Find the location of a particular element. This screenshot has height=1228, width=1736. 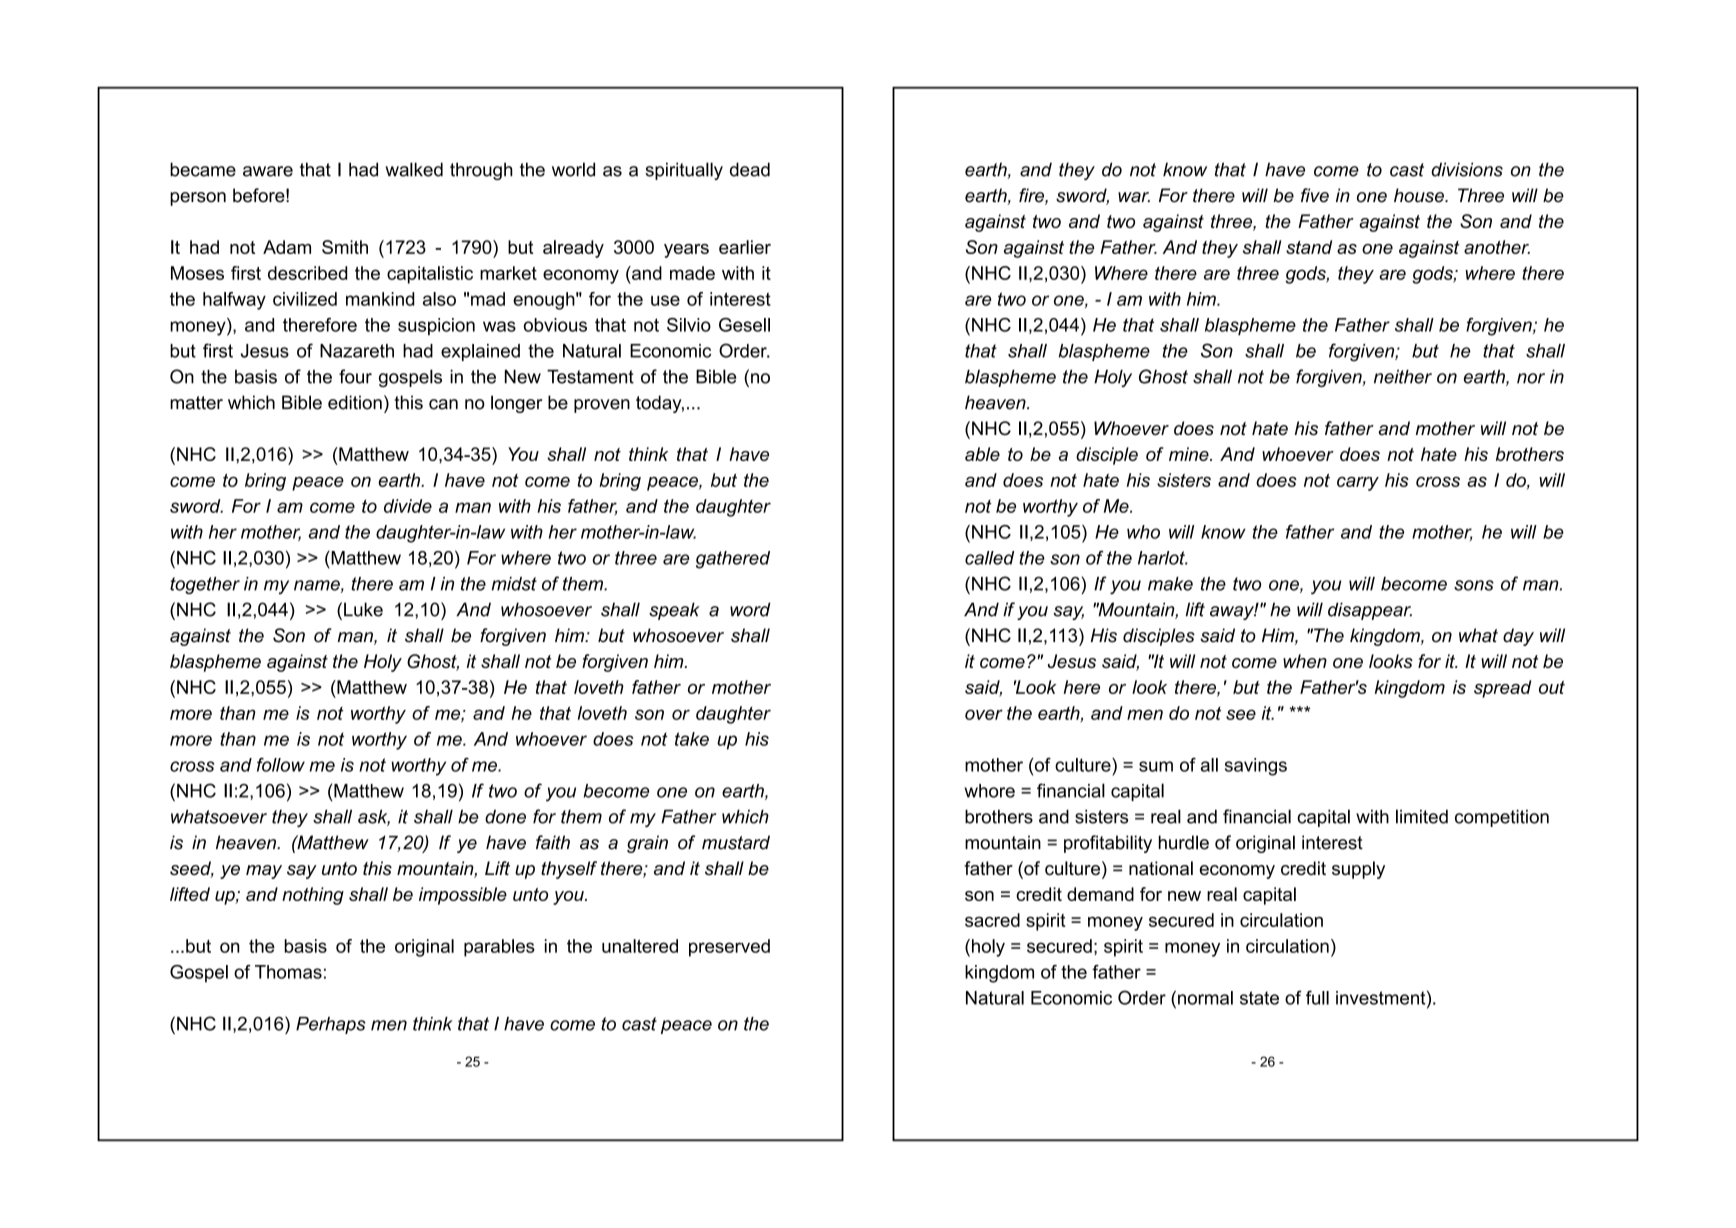

over is located at coordinates (984, 714).
